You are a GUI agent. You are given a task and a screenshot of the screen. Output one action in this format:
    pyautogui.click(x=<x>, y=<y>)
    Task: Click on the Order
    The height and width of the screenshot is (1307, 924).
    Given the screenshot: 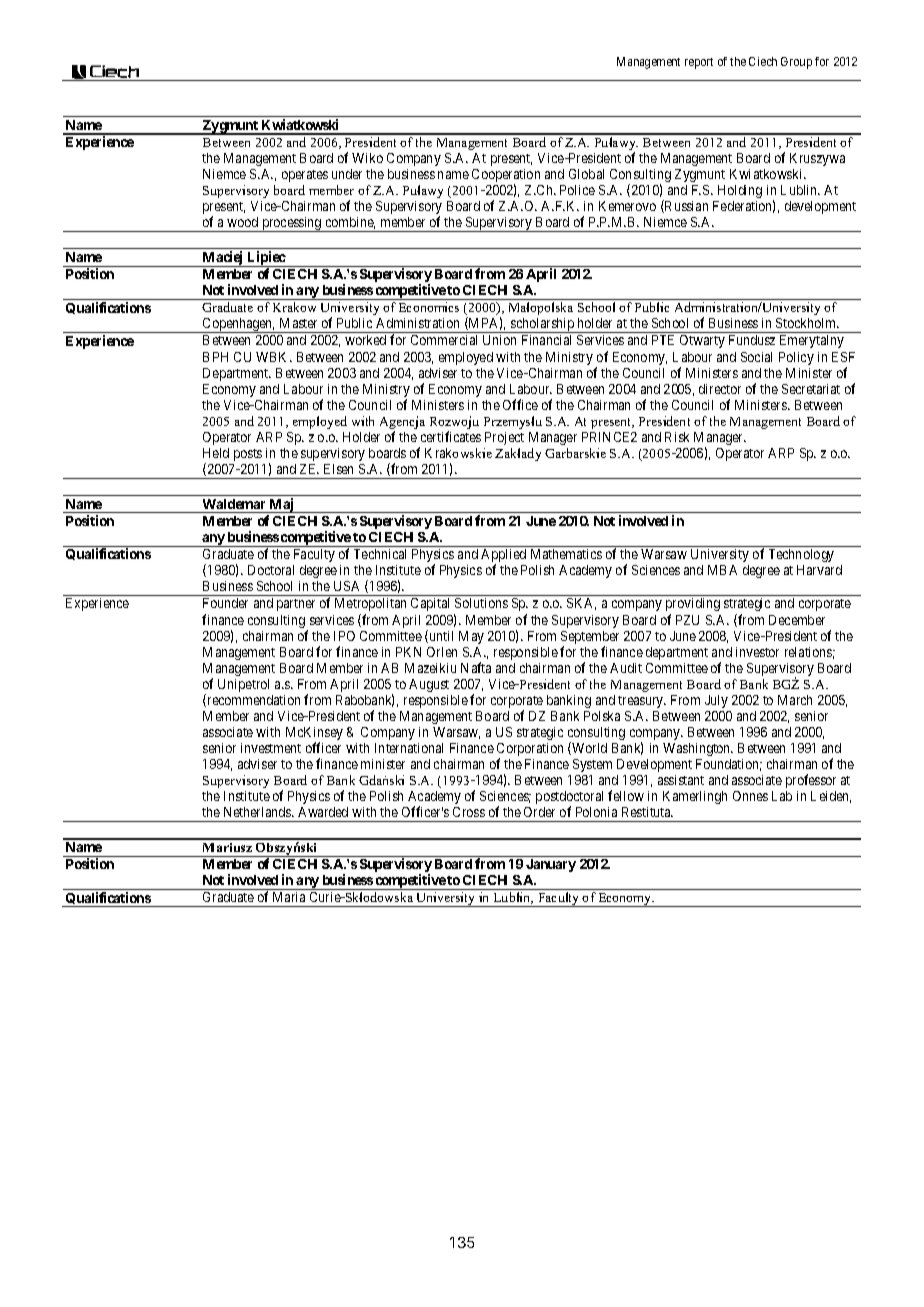 What is the action you would take?
    pyautogui.click(x=539, y=812)
